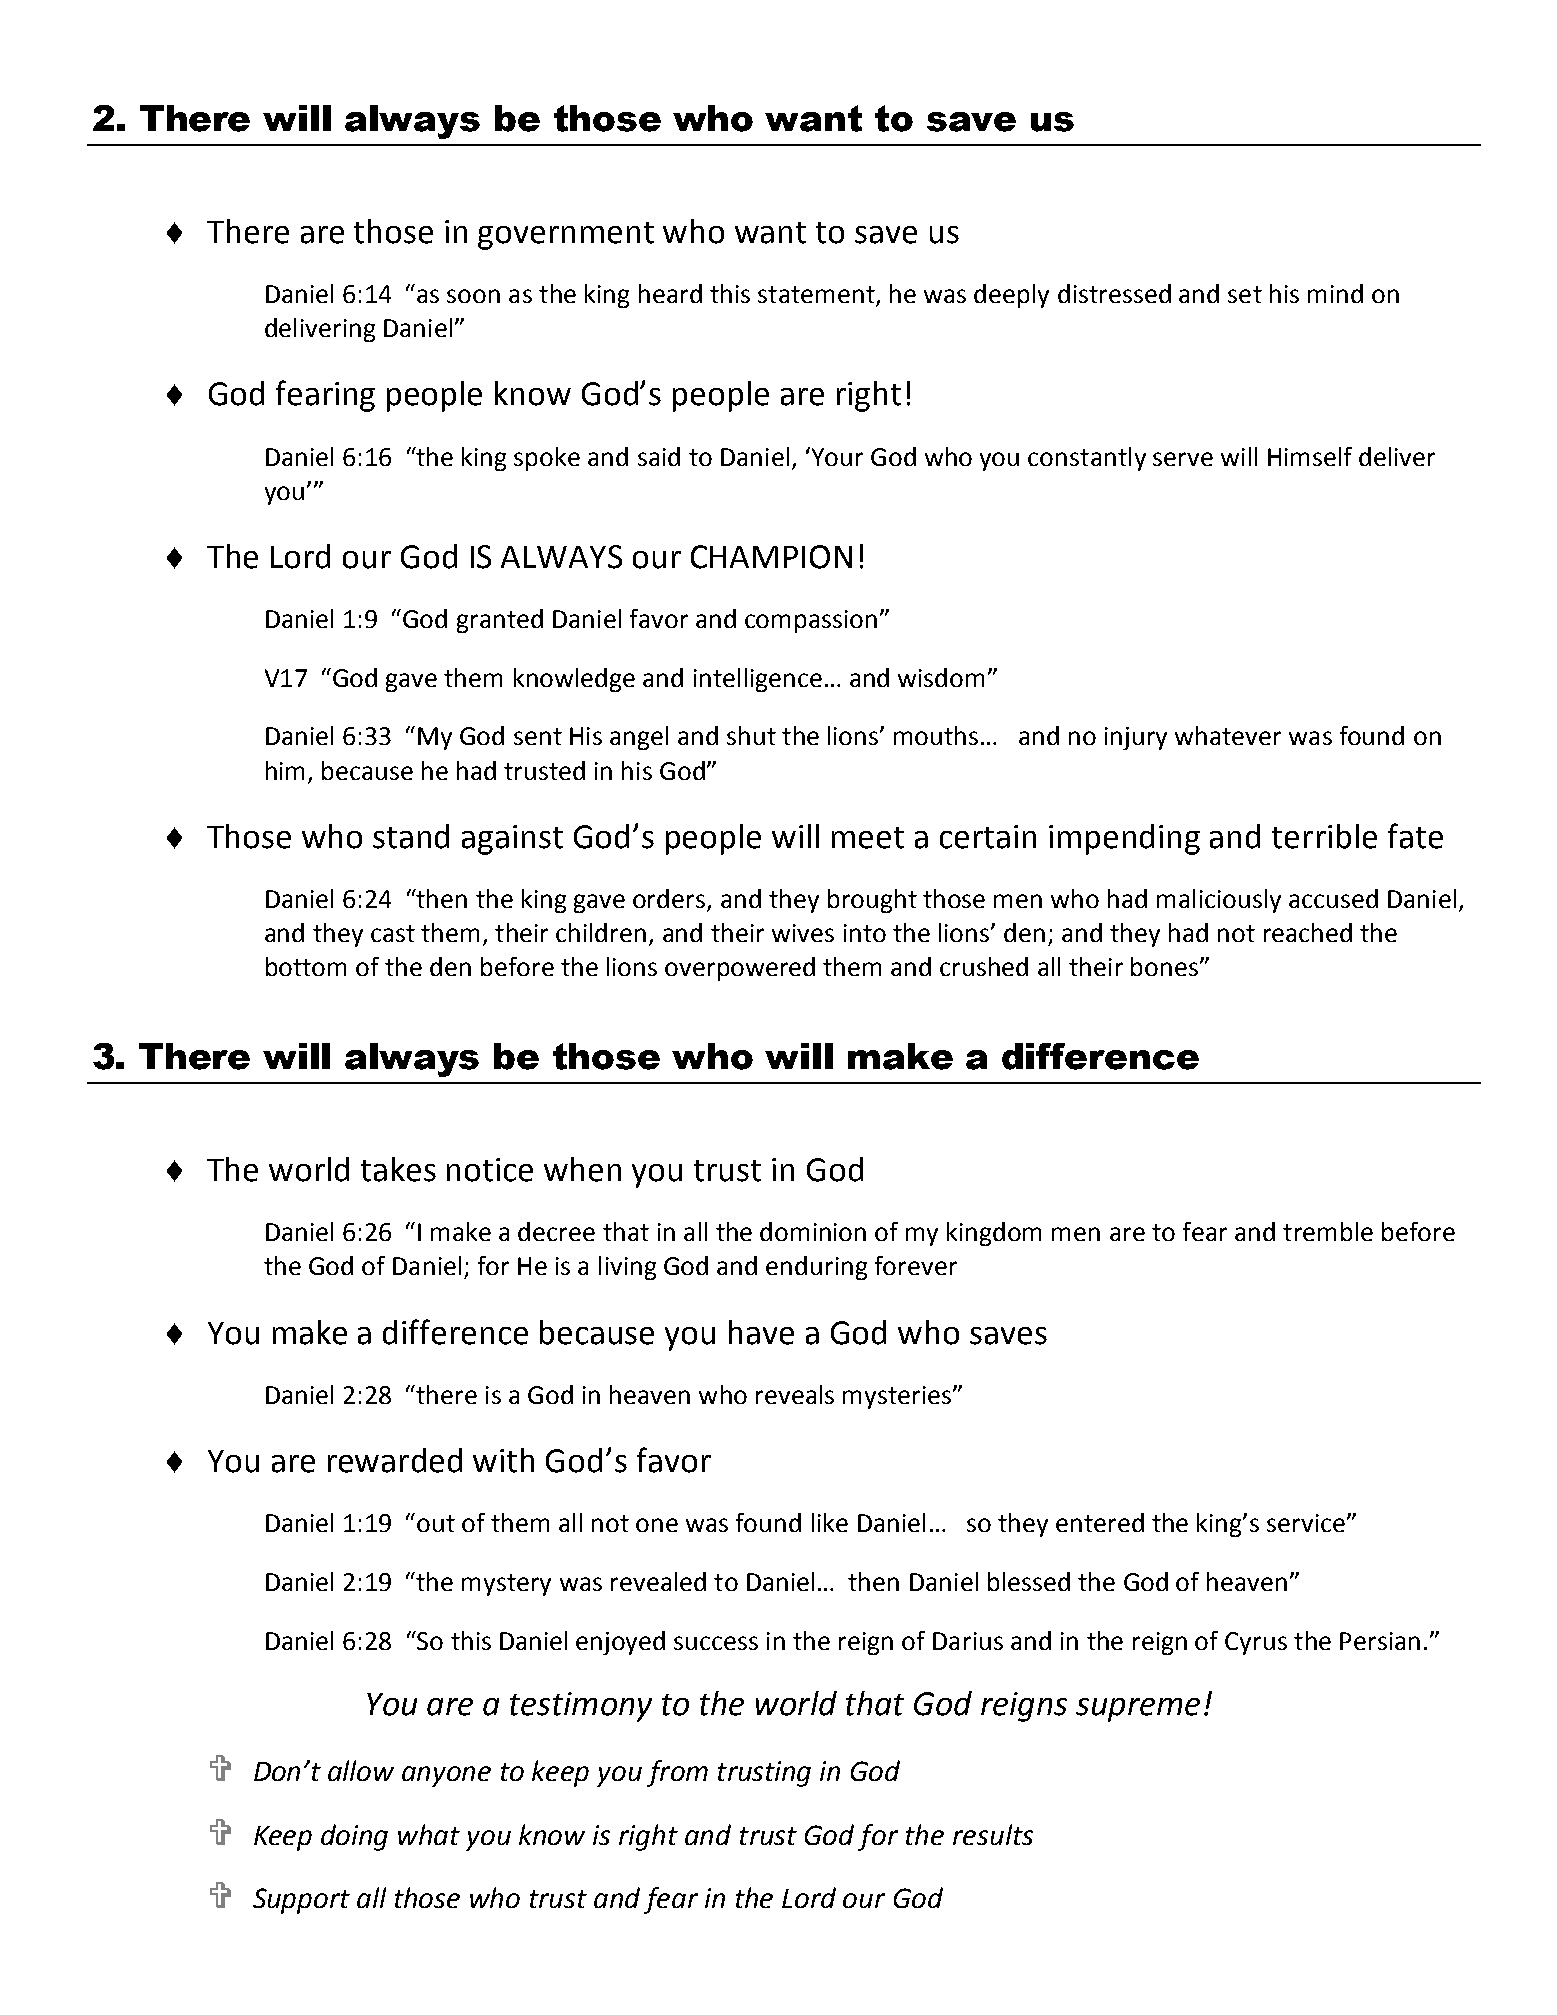  What do you see at coordinates (398, 1169) in the document?
I see `takes` at bounding box center [398, 1169].
